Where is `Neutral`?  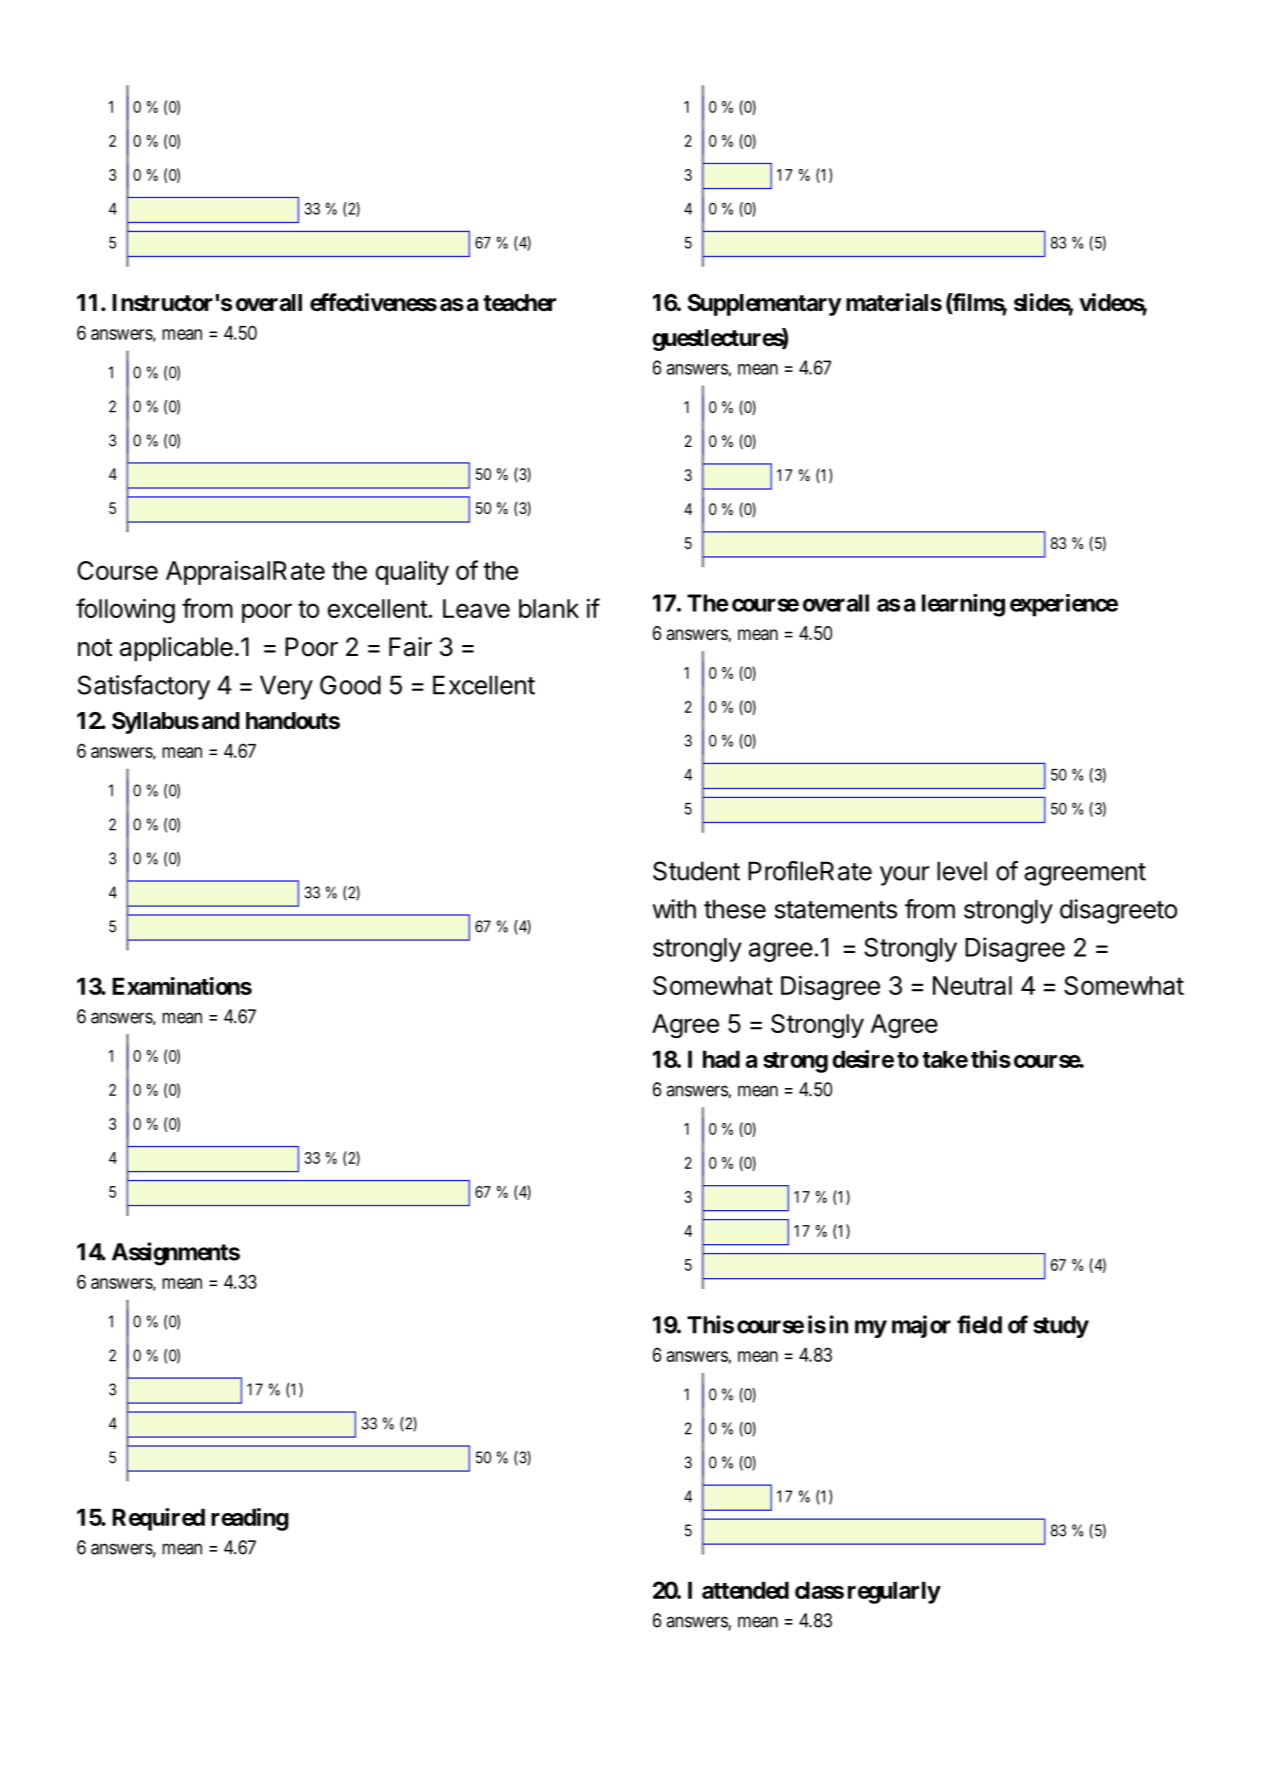 Neutral is located at coordinates (972, 985).
